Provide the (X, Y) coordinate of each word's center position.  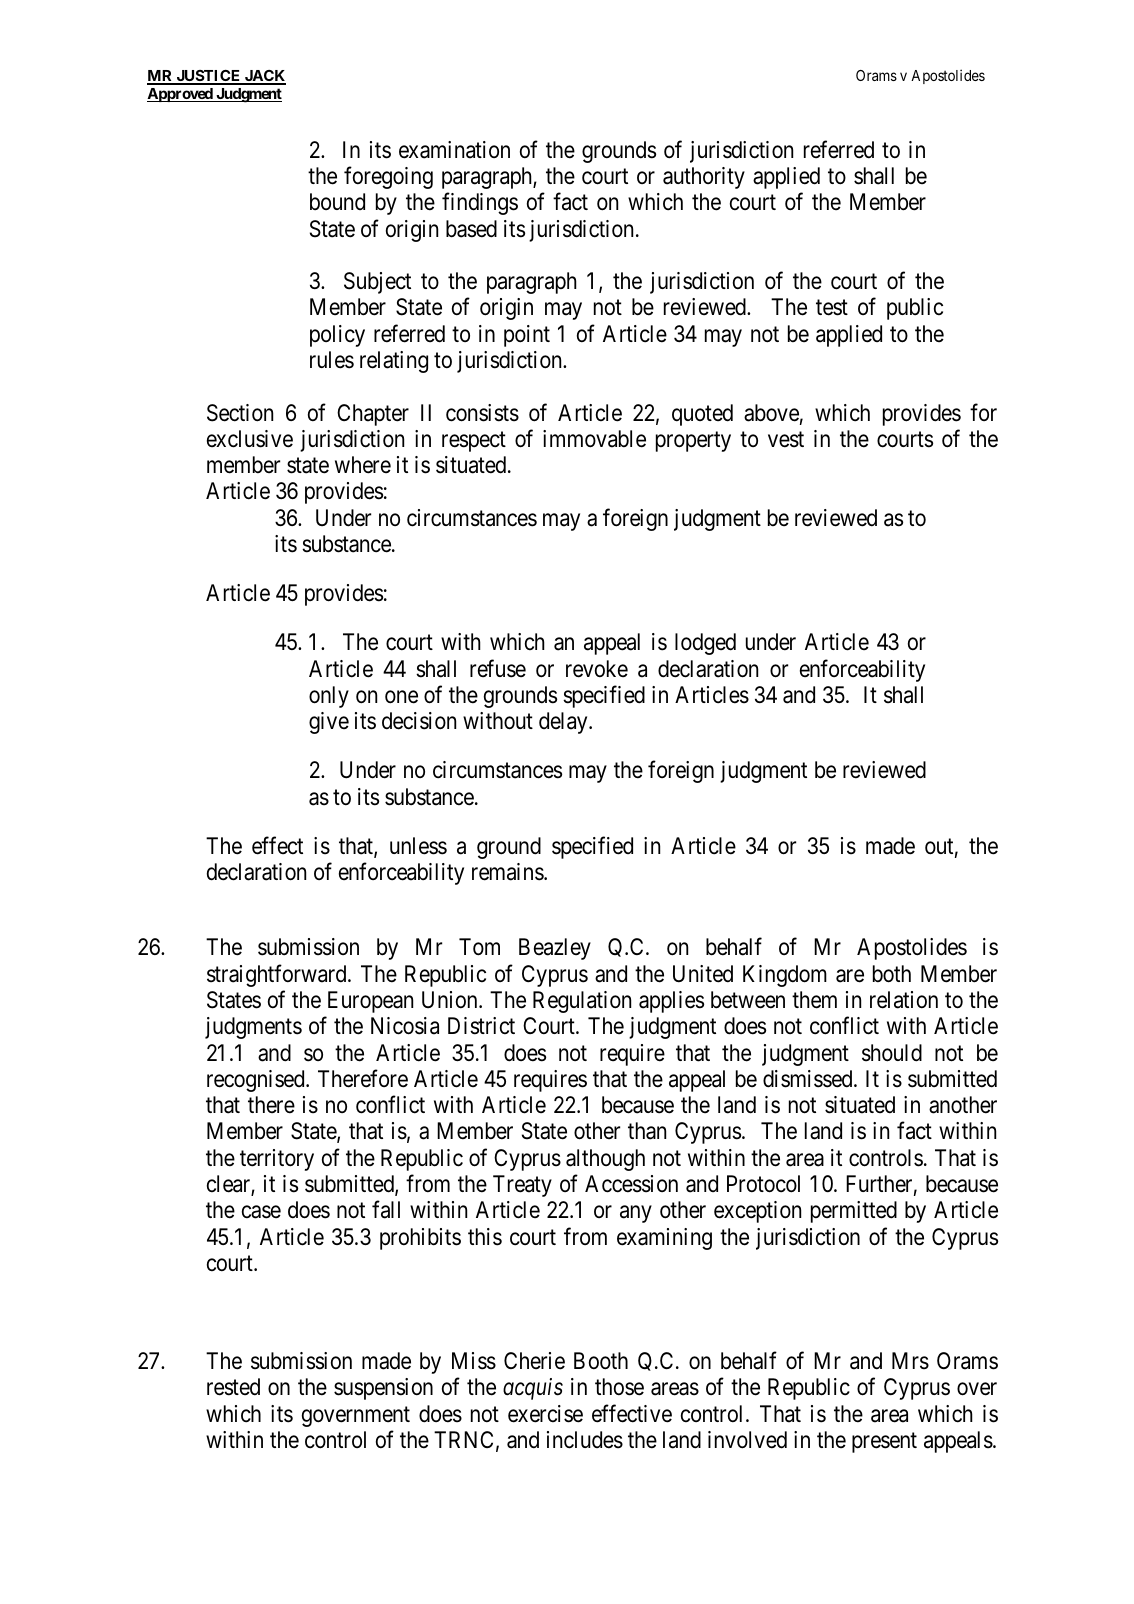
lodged (705, 644)
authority (704, 178)
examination (454, 150)
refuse (498, 668)
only (329, 697)
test (832, 308)
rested (233, 1387)
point (527, 336)
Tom (479, 947)
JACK (264, 77)
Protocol (763, 1184)
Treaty (522, 1186)
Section (240, 413)
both (892, 974)
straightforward (278, 975)
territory (277, 1160)
